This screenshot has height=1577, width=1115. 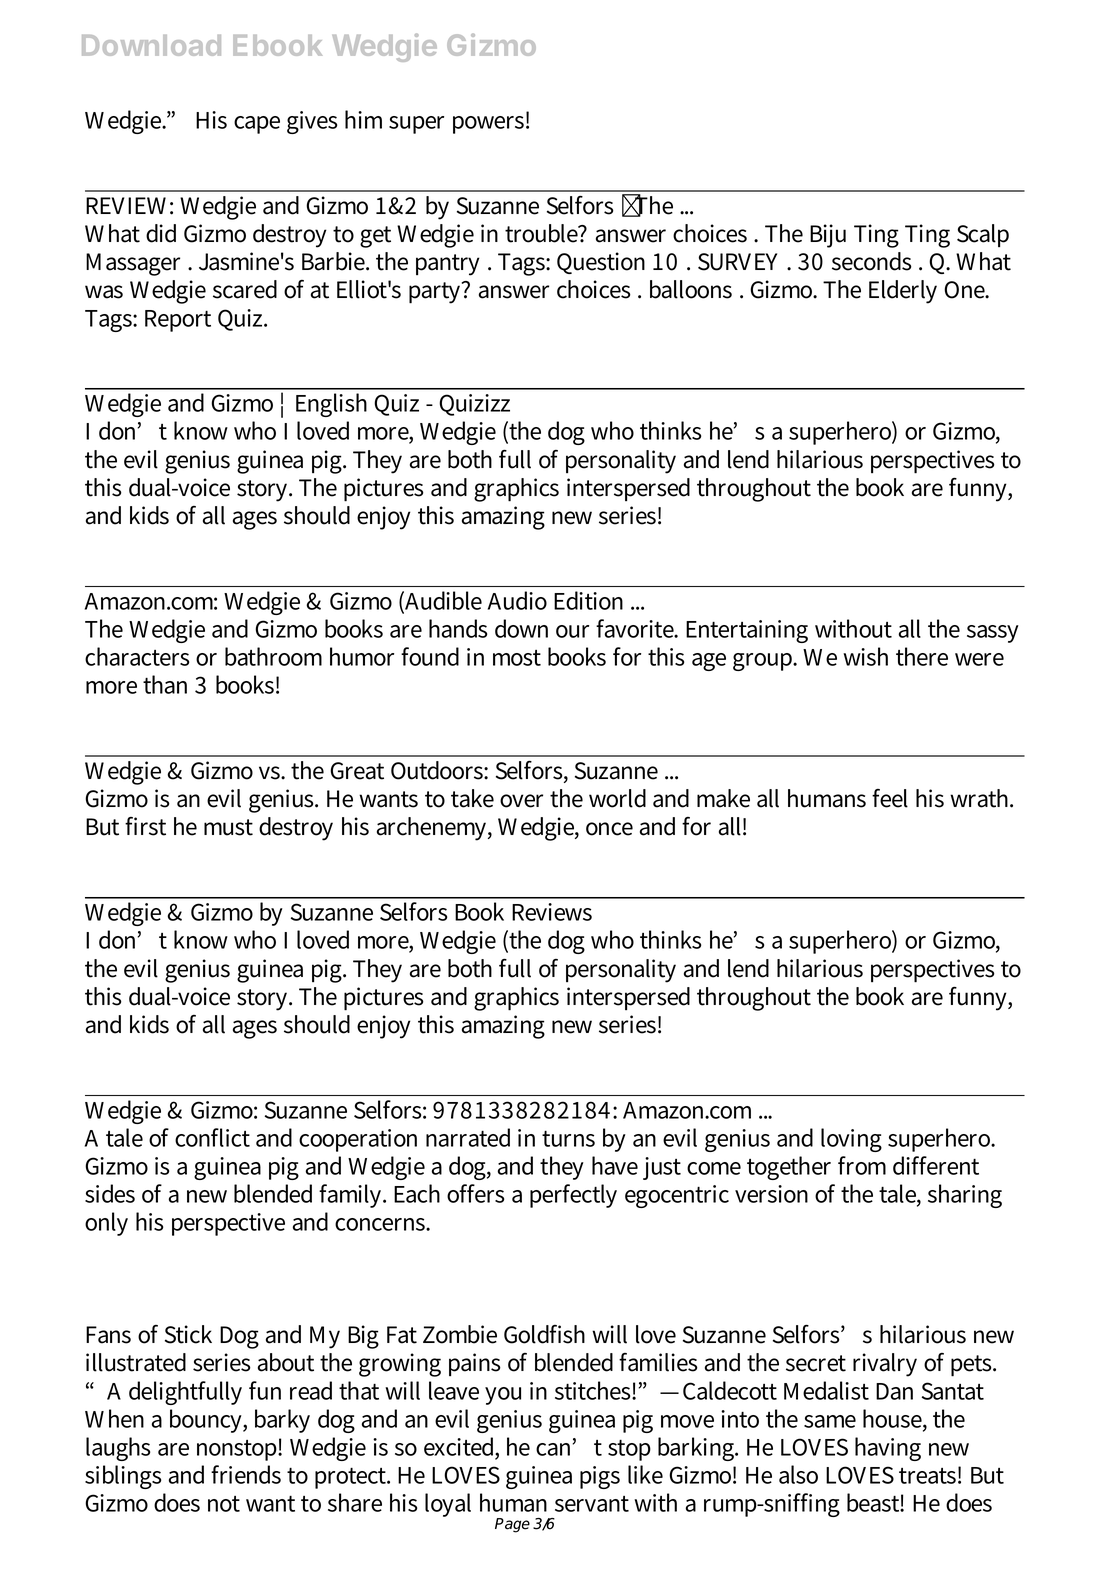 I want to click on cape, so click(x=257, y=125).
